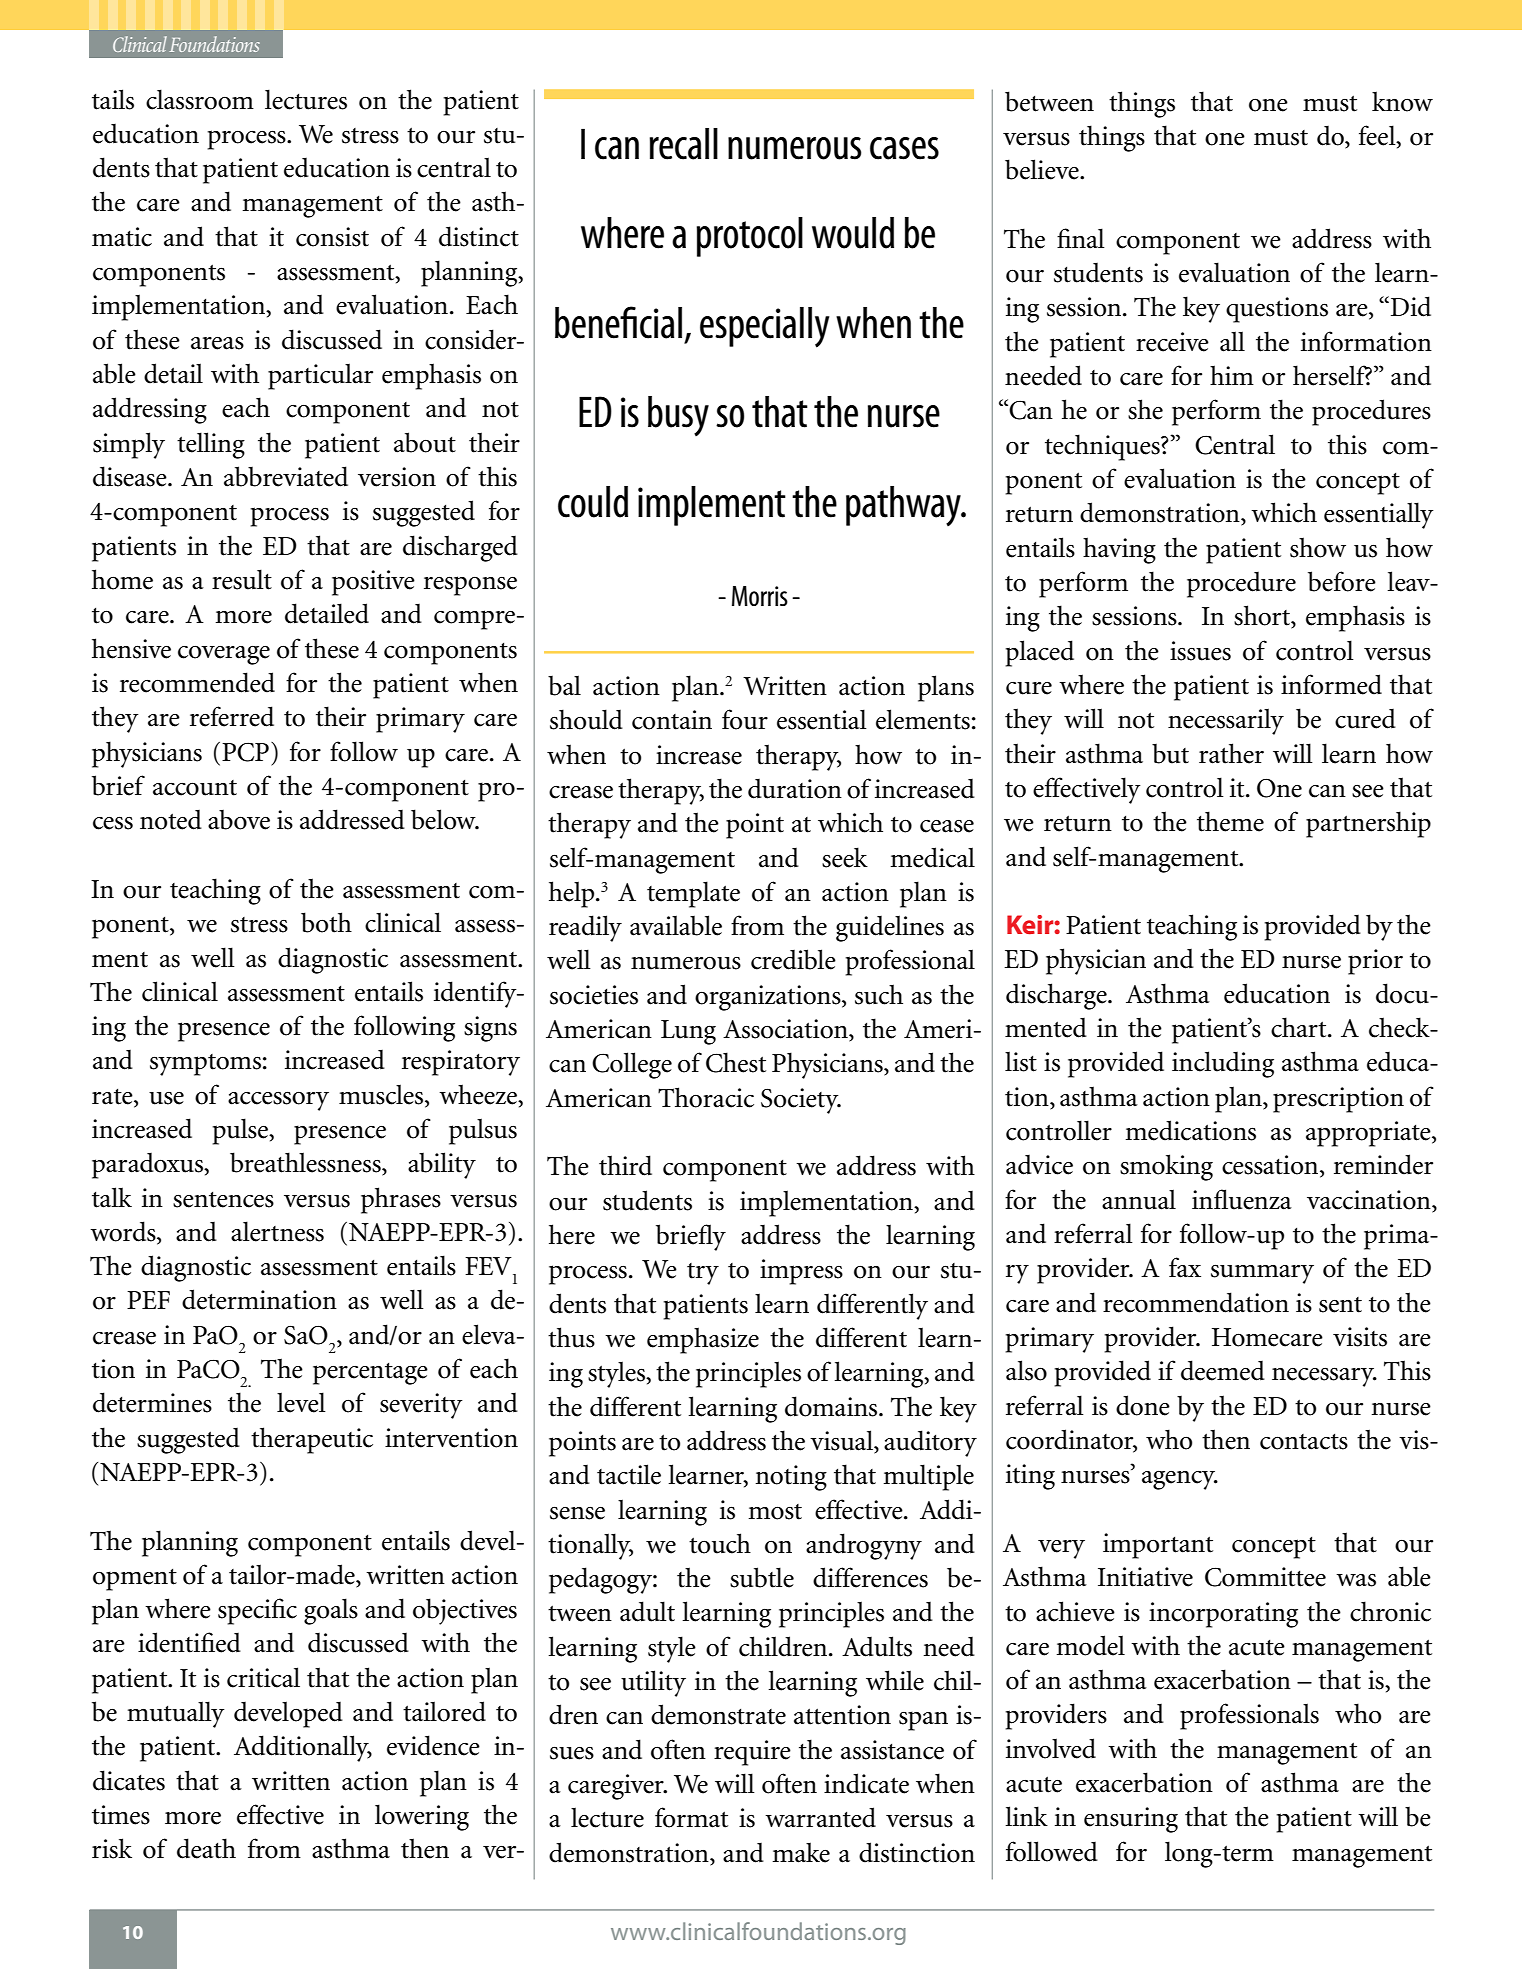 This document has width=1522, height=1969. What do you see at coordinates (200, 99) in the document?
I see `classroom` at bounding box center [200, 99].
